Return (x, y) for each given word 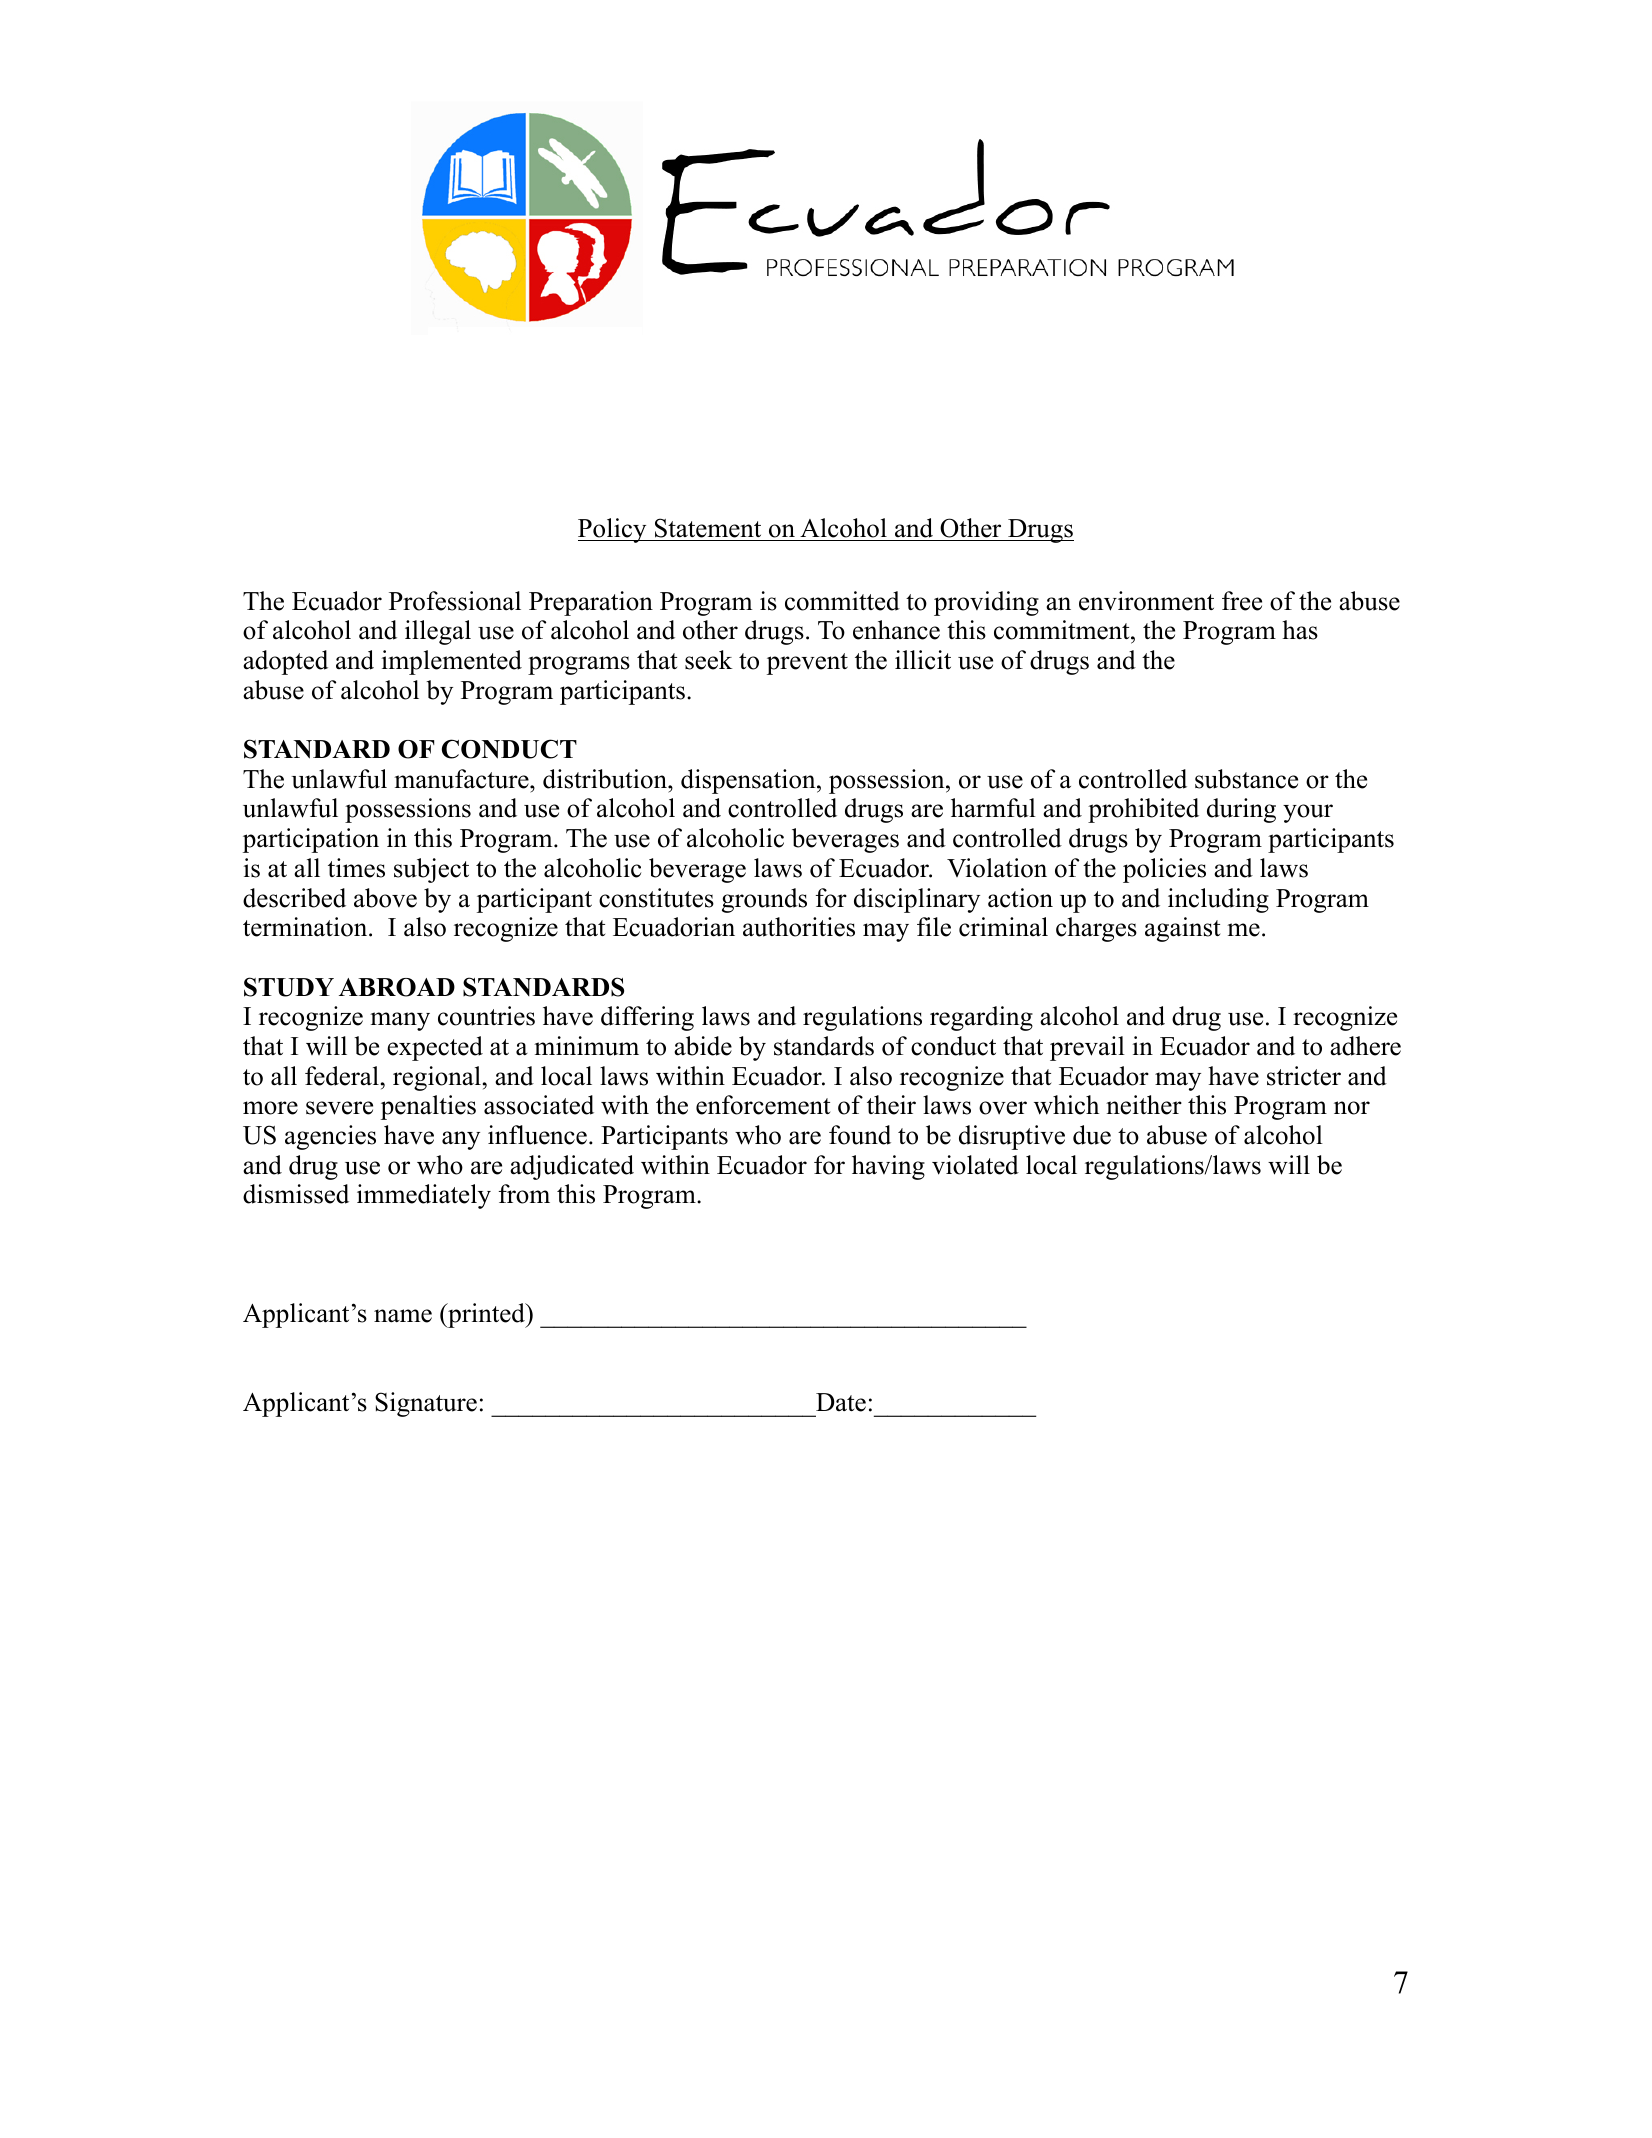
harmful (993, 808)
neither (1144, 1105)
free (1242, 601)
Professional (455, 601)
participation (311, 840)
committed (842, 601)
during (1241, 810)
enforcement (763, 1105)
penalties (428, 1107)
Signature (426, 1404)
